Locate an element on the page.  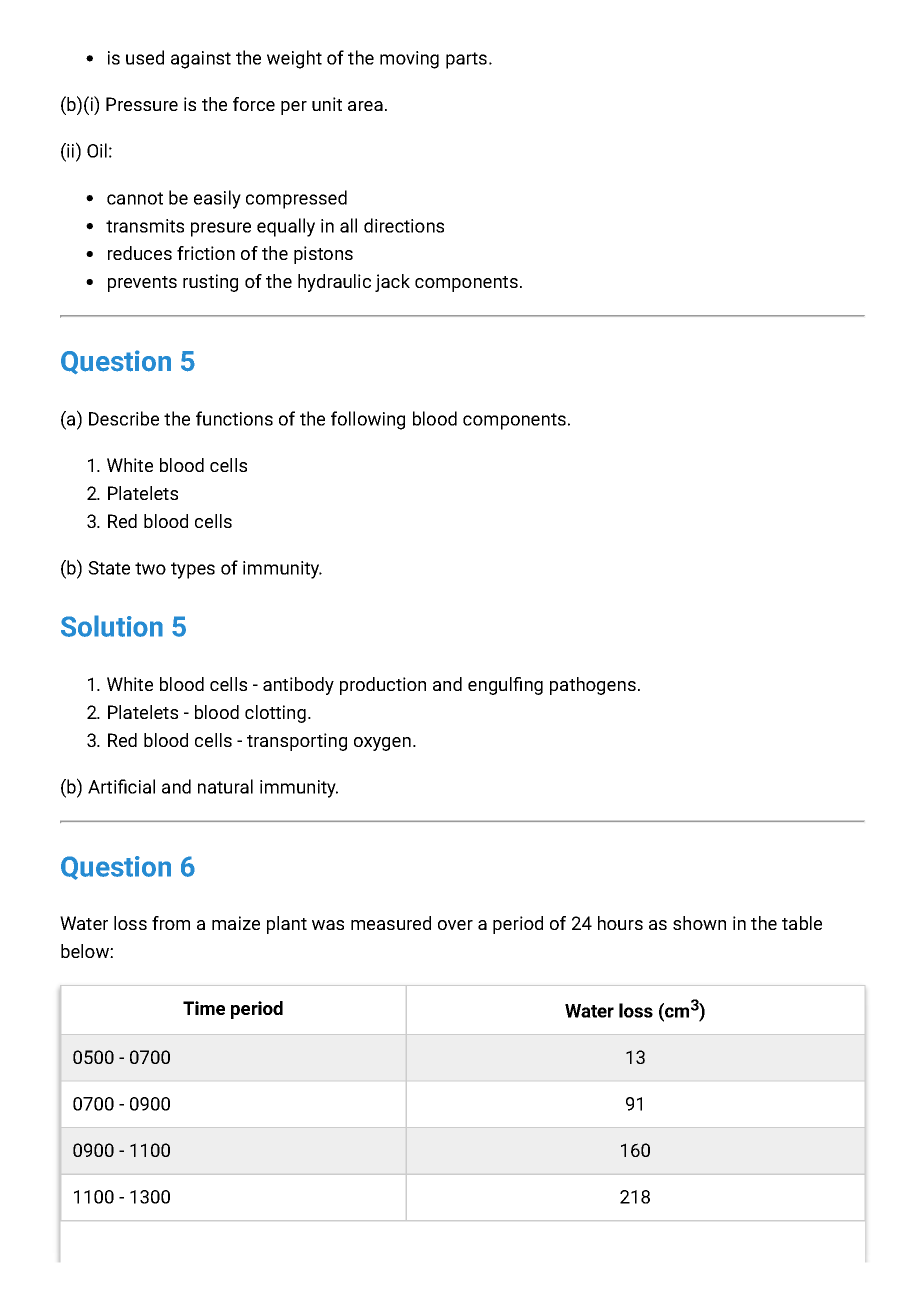
parts is located at coordinates (468, 60).
